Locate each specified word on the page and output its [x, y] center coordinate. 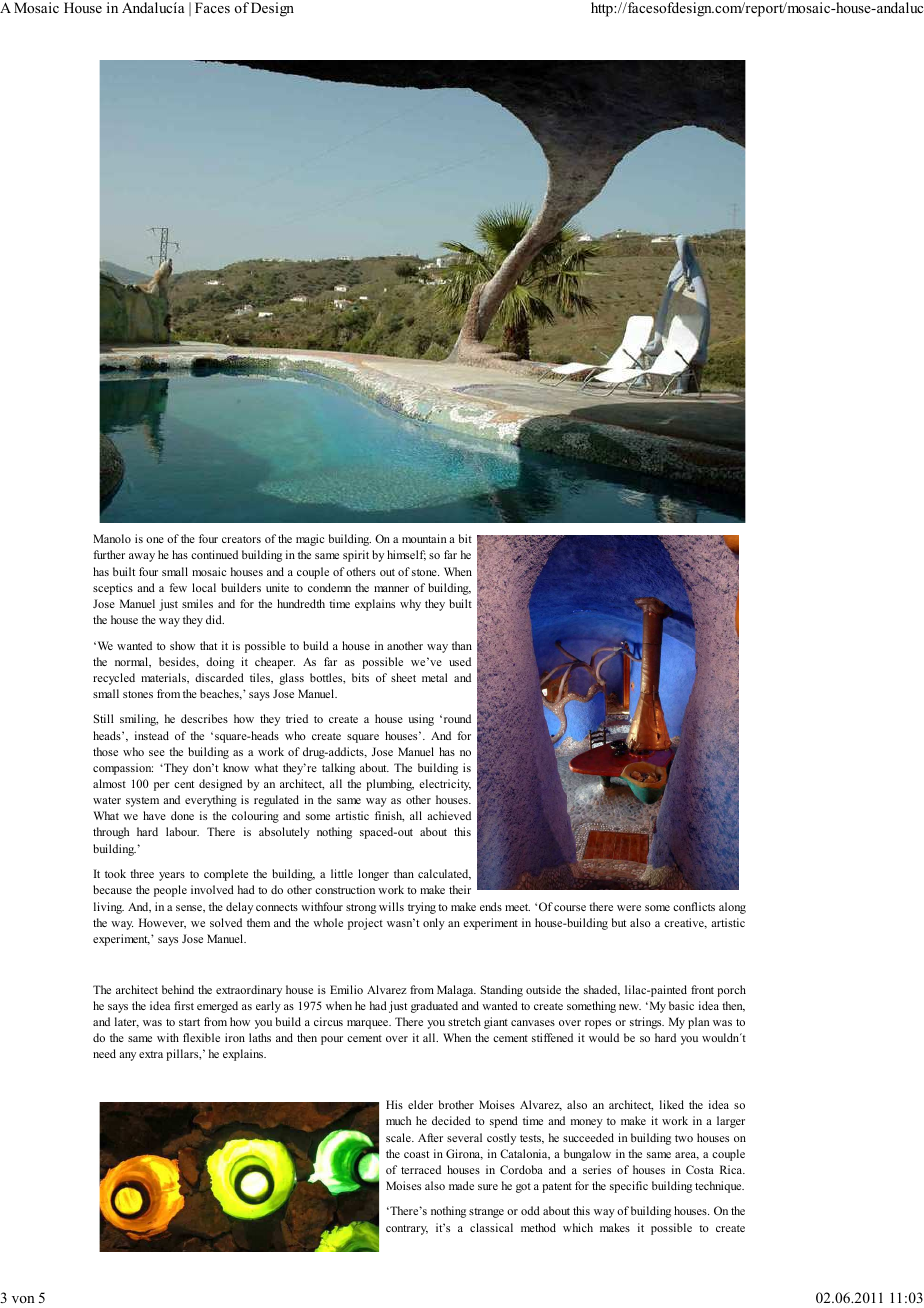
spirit [356, 556]
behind [178, 989]
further [109, 554]
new [630, 1007]
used [460, 661]
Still [104, 718]
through [111, 833]
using [421, 720]
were [629, 908]
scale [399, 1137]
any [127, 1056]
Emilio [346, 989]
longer [373, 875]
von [23, 1299]
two [684, 1138]
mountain [424, 538]
